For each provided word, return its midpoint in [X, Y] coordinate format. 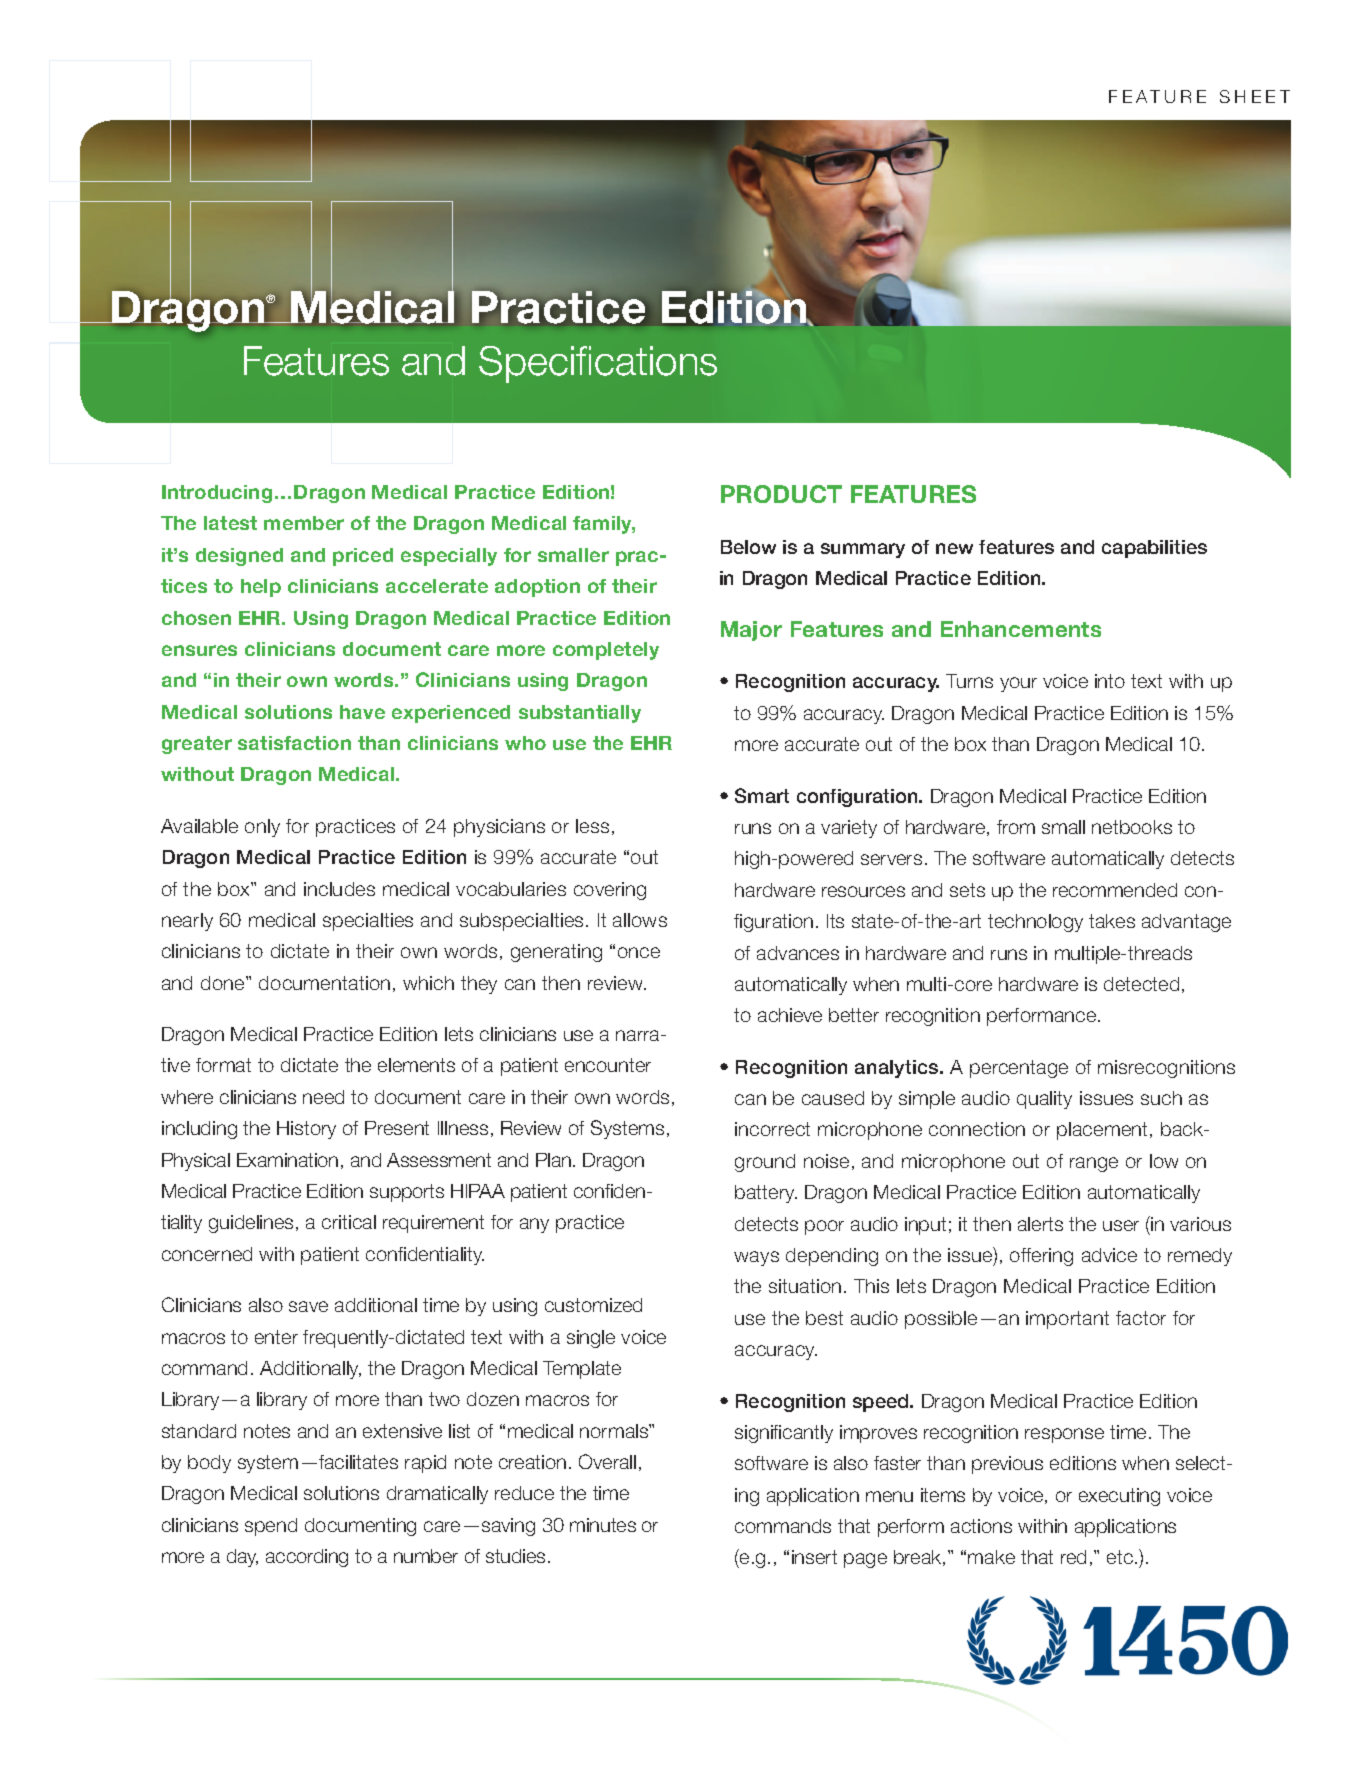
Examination [287, 1160]
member [304, 523]
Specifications [598, 364]
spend [271, 1527]
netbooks [1132, 827]
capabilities [1154, 549]
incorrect [772, 1129]
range [1094, 1164]
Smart [762, 795]
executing [1119, 1497]
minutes [603, 1525]
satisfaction [294, 743]
